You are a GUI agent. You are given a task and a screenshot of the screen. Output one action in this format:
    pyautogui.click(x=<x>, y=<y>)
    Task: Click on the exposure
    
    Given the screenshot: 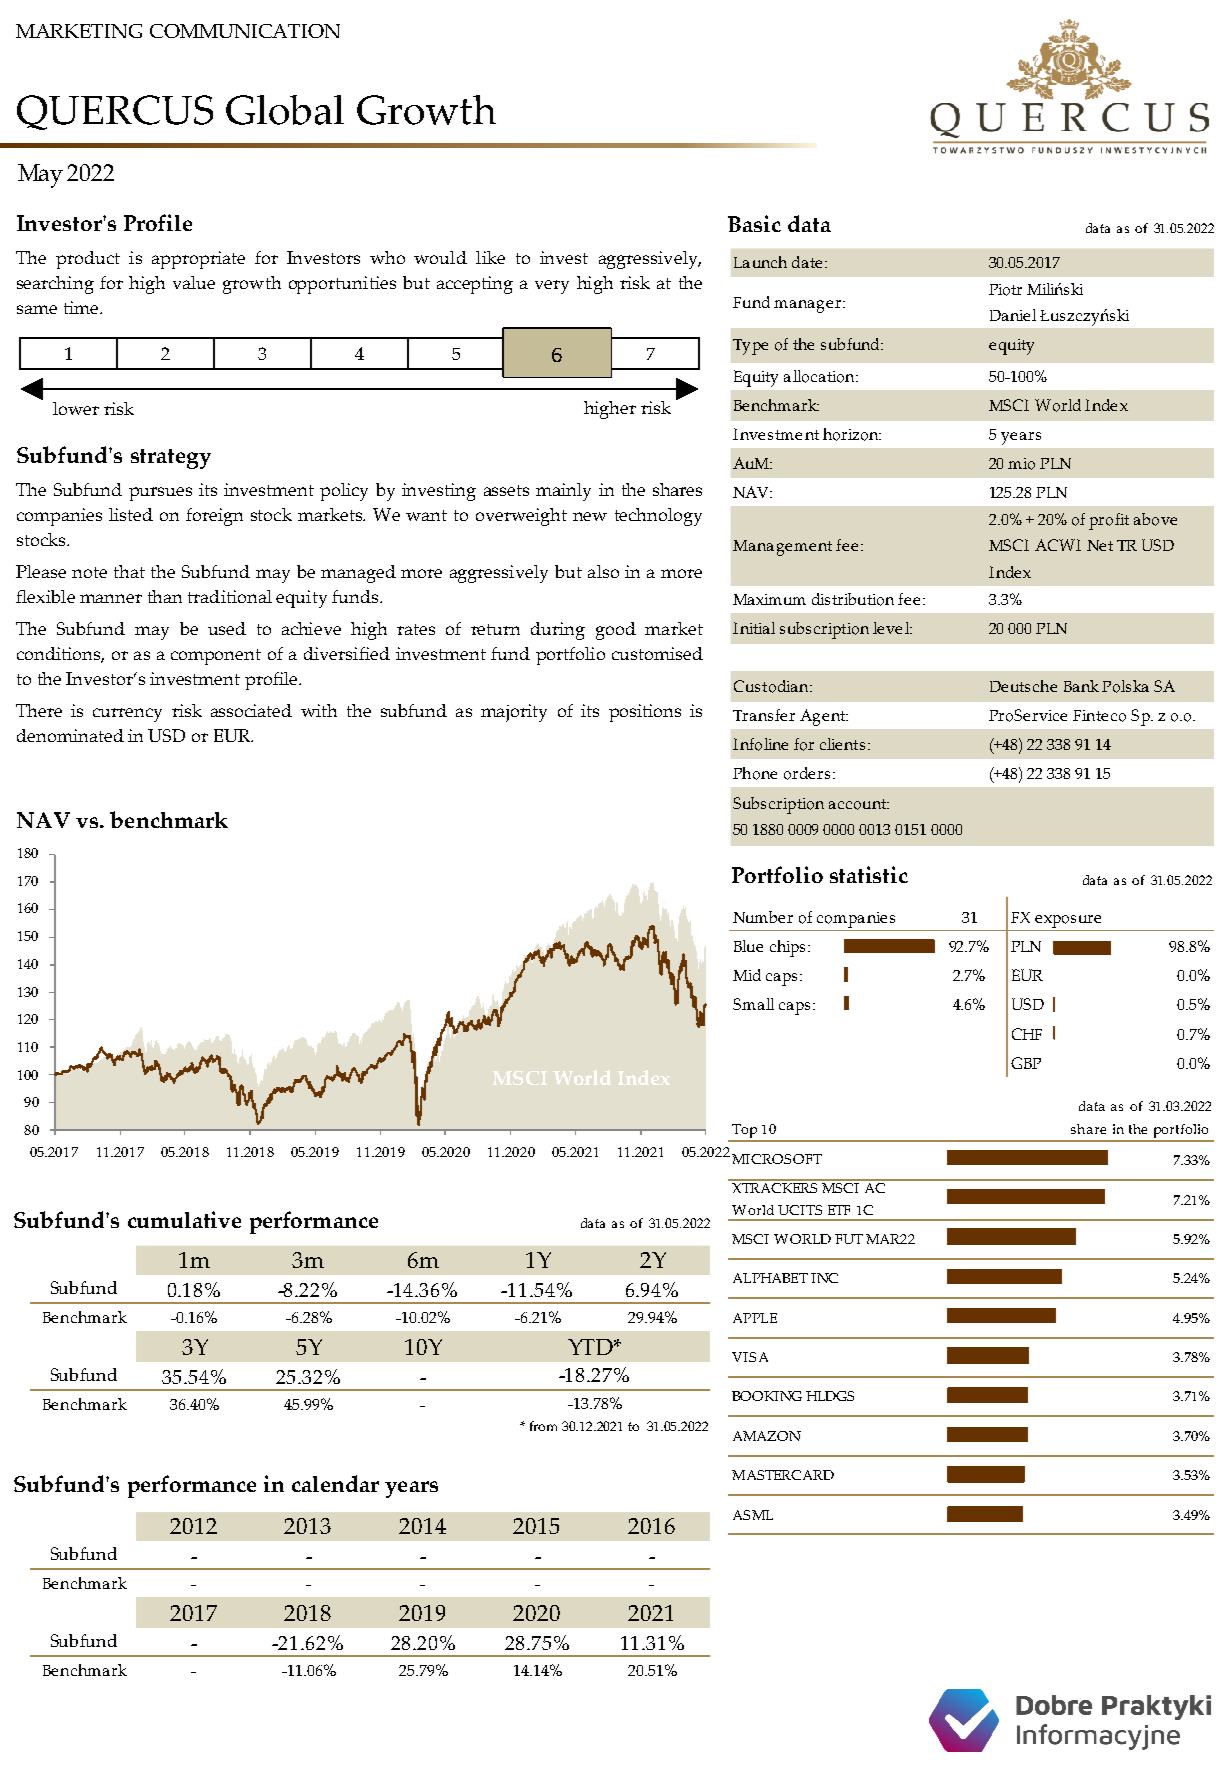 What is the action you would take?
    pyautogui.click(x=1068, y=921)
